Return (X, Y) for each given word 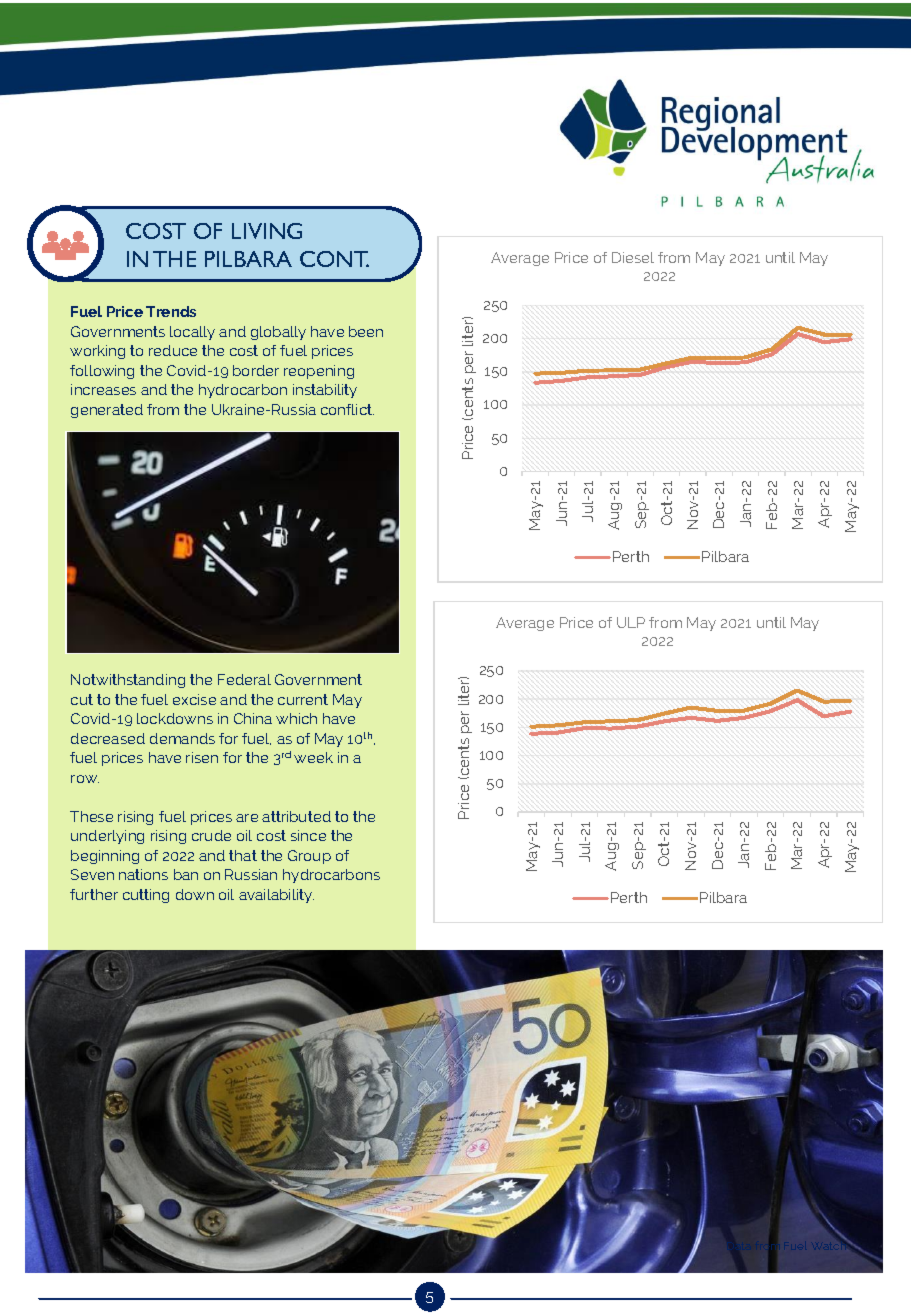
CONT (334, 259)
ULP (631, 622)
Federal (244, 679)
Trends (171, 311)
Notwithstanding (128, 681)
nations (143, 874)
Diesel (633, 257)
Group (309, 857)
